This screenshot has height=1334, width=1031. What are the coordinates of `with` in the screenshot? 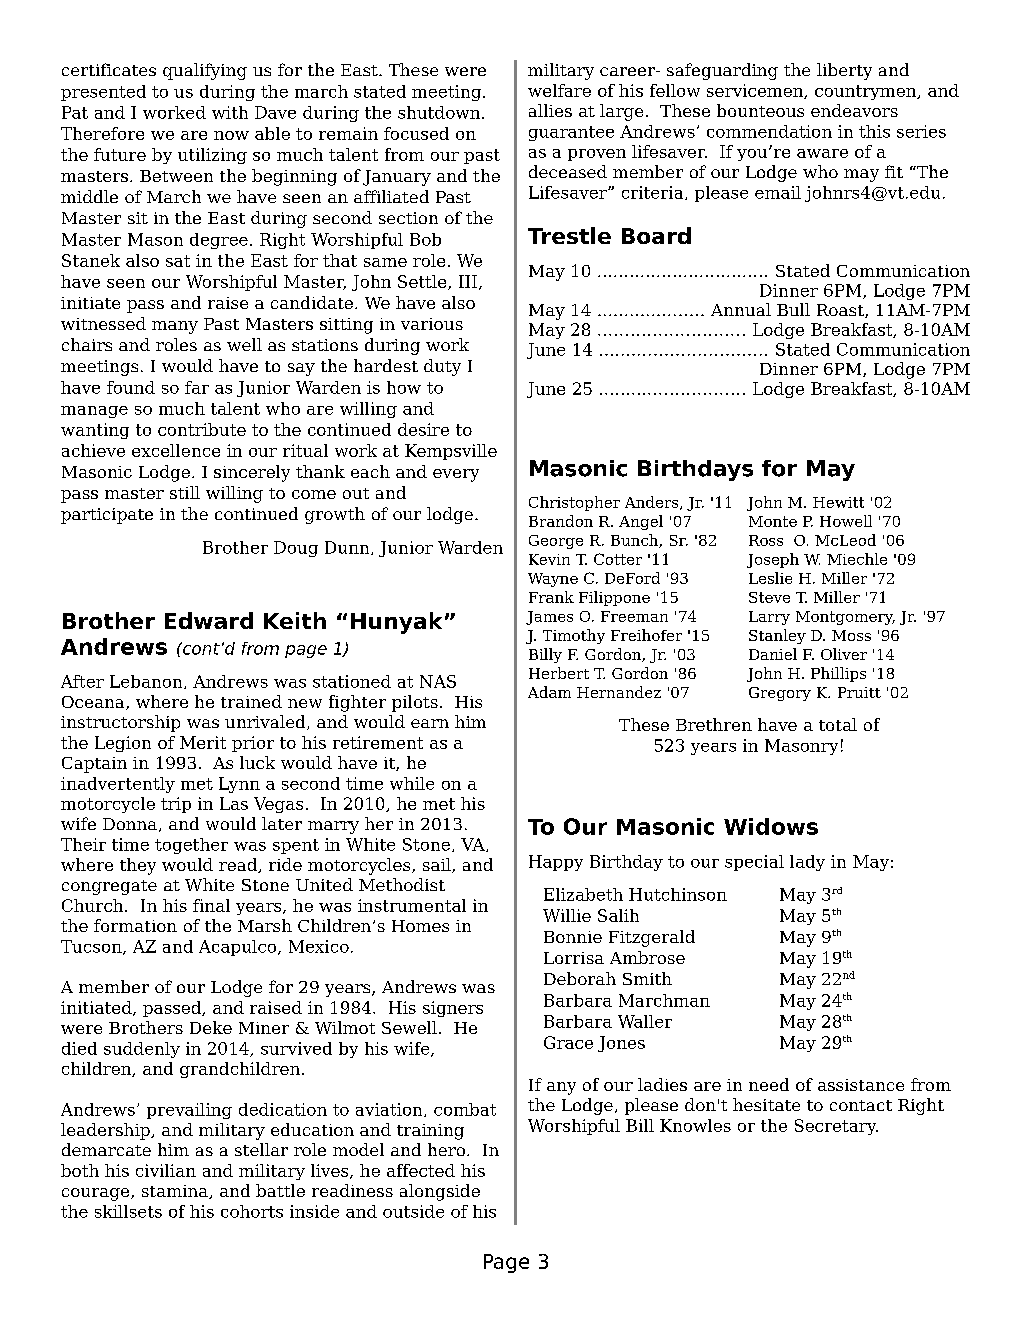 It's located at (230, 112).
